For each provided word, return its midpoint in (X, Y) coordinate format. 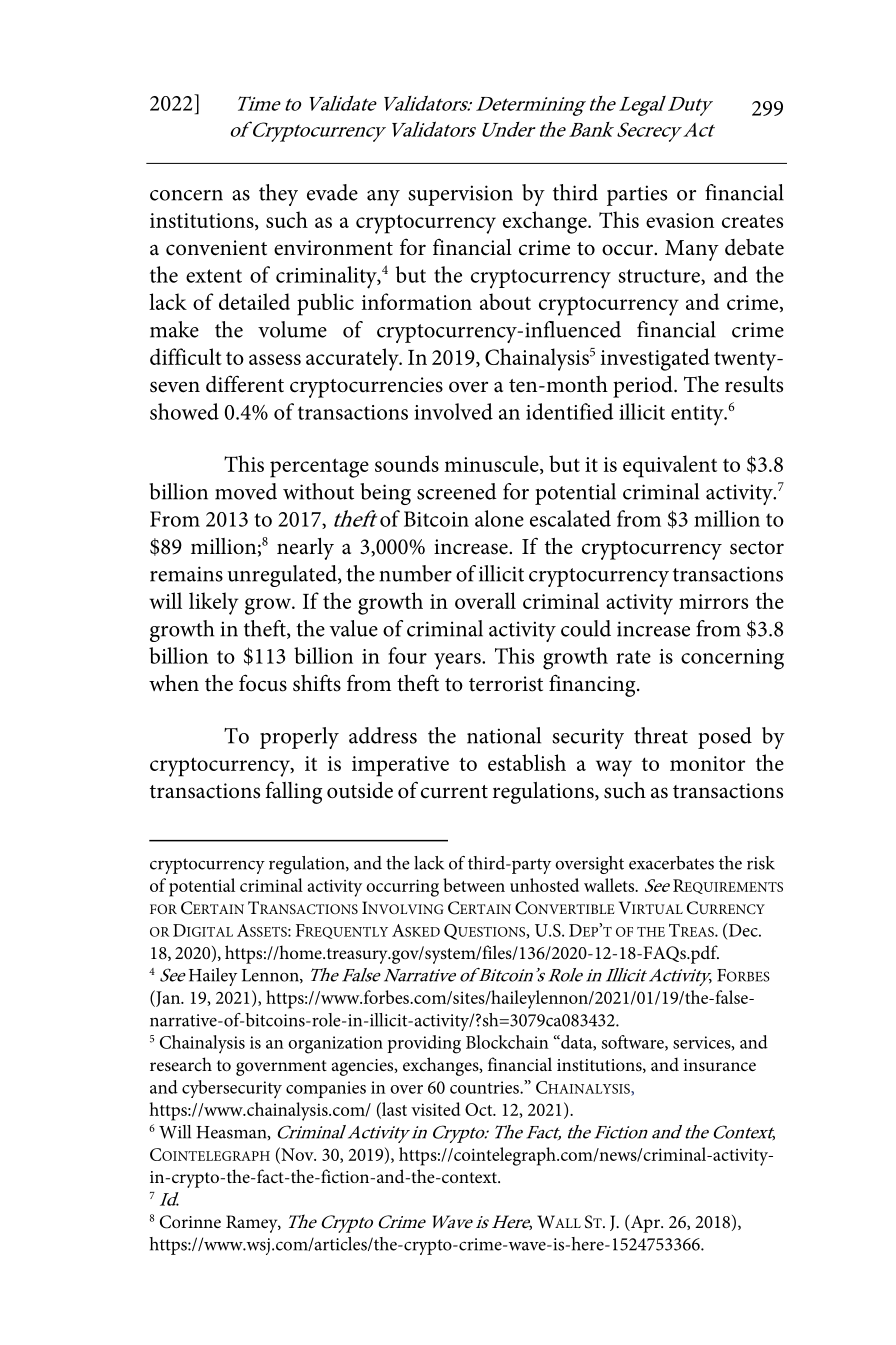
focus (263, 683)
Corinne (190, 1222)
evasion (680, 220)
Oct (480, 1109)
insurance (719, 1065)
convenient (216, 248)
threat (661, 735)
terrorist (506, 684)
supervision (460, 195)
